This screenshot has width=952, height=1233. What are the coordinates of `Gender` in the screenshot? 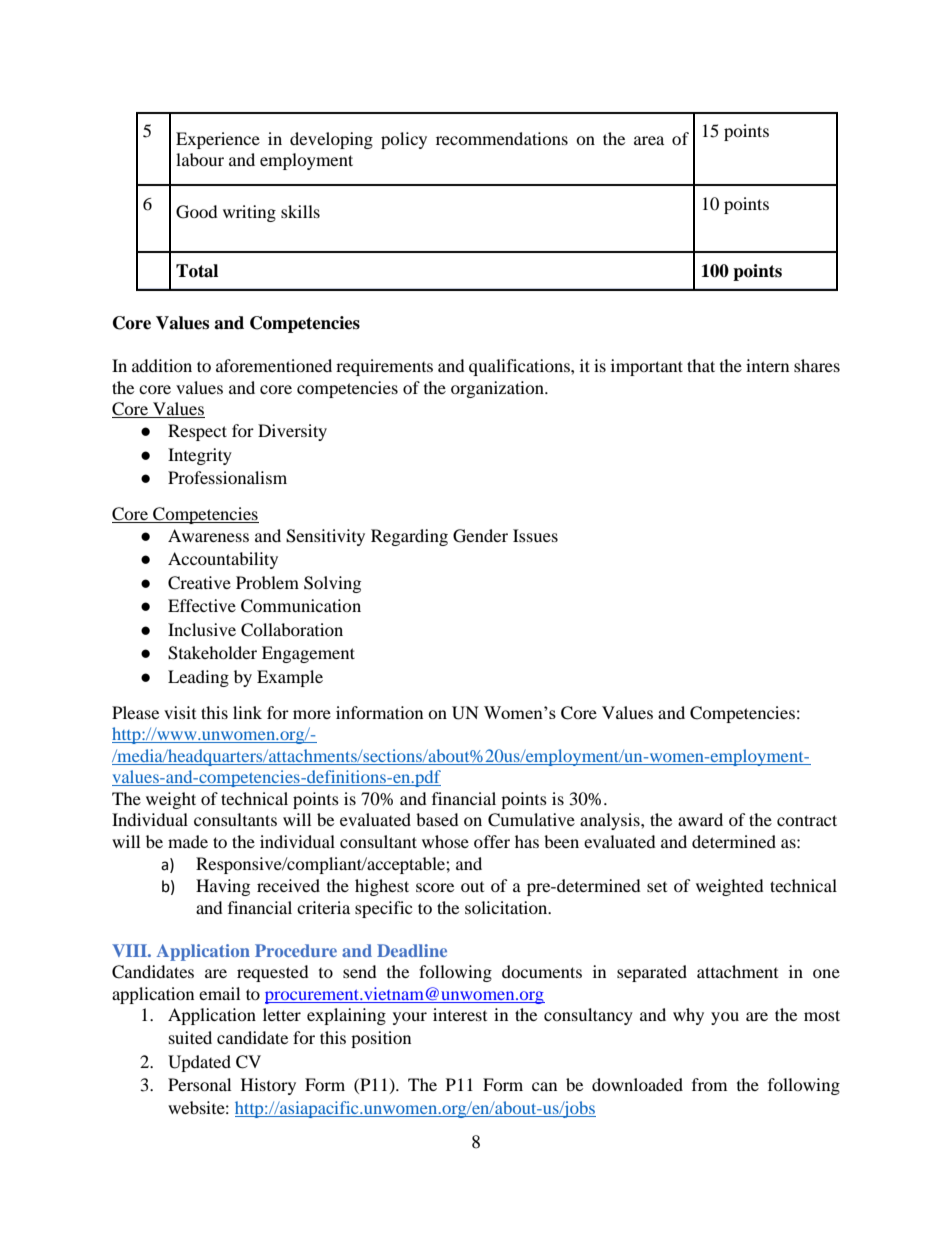 It's located at (480, 536).
